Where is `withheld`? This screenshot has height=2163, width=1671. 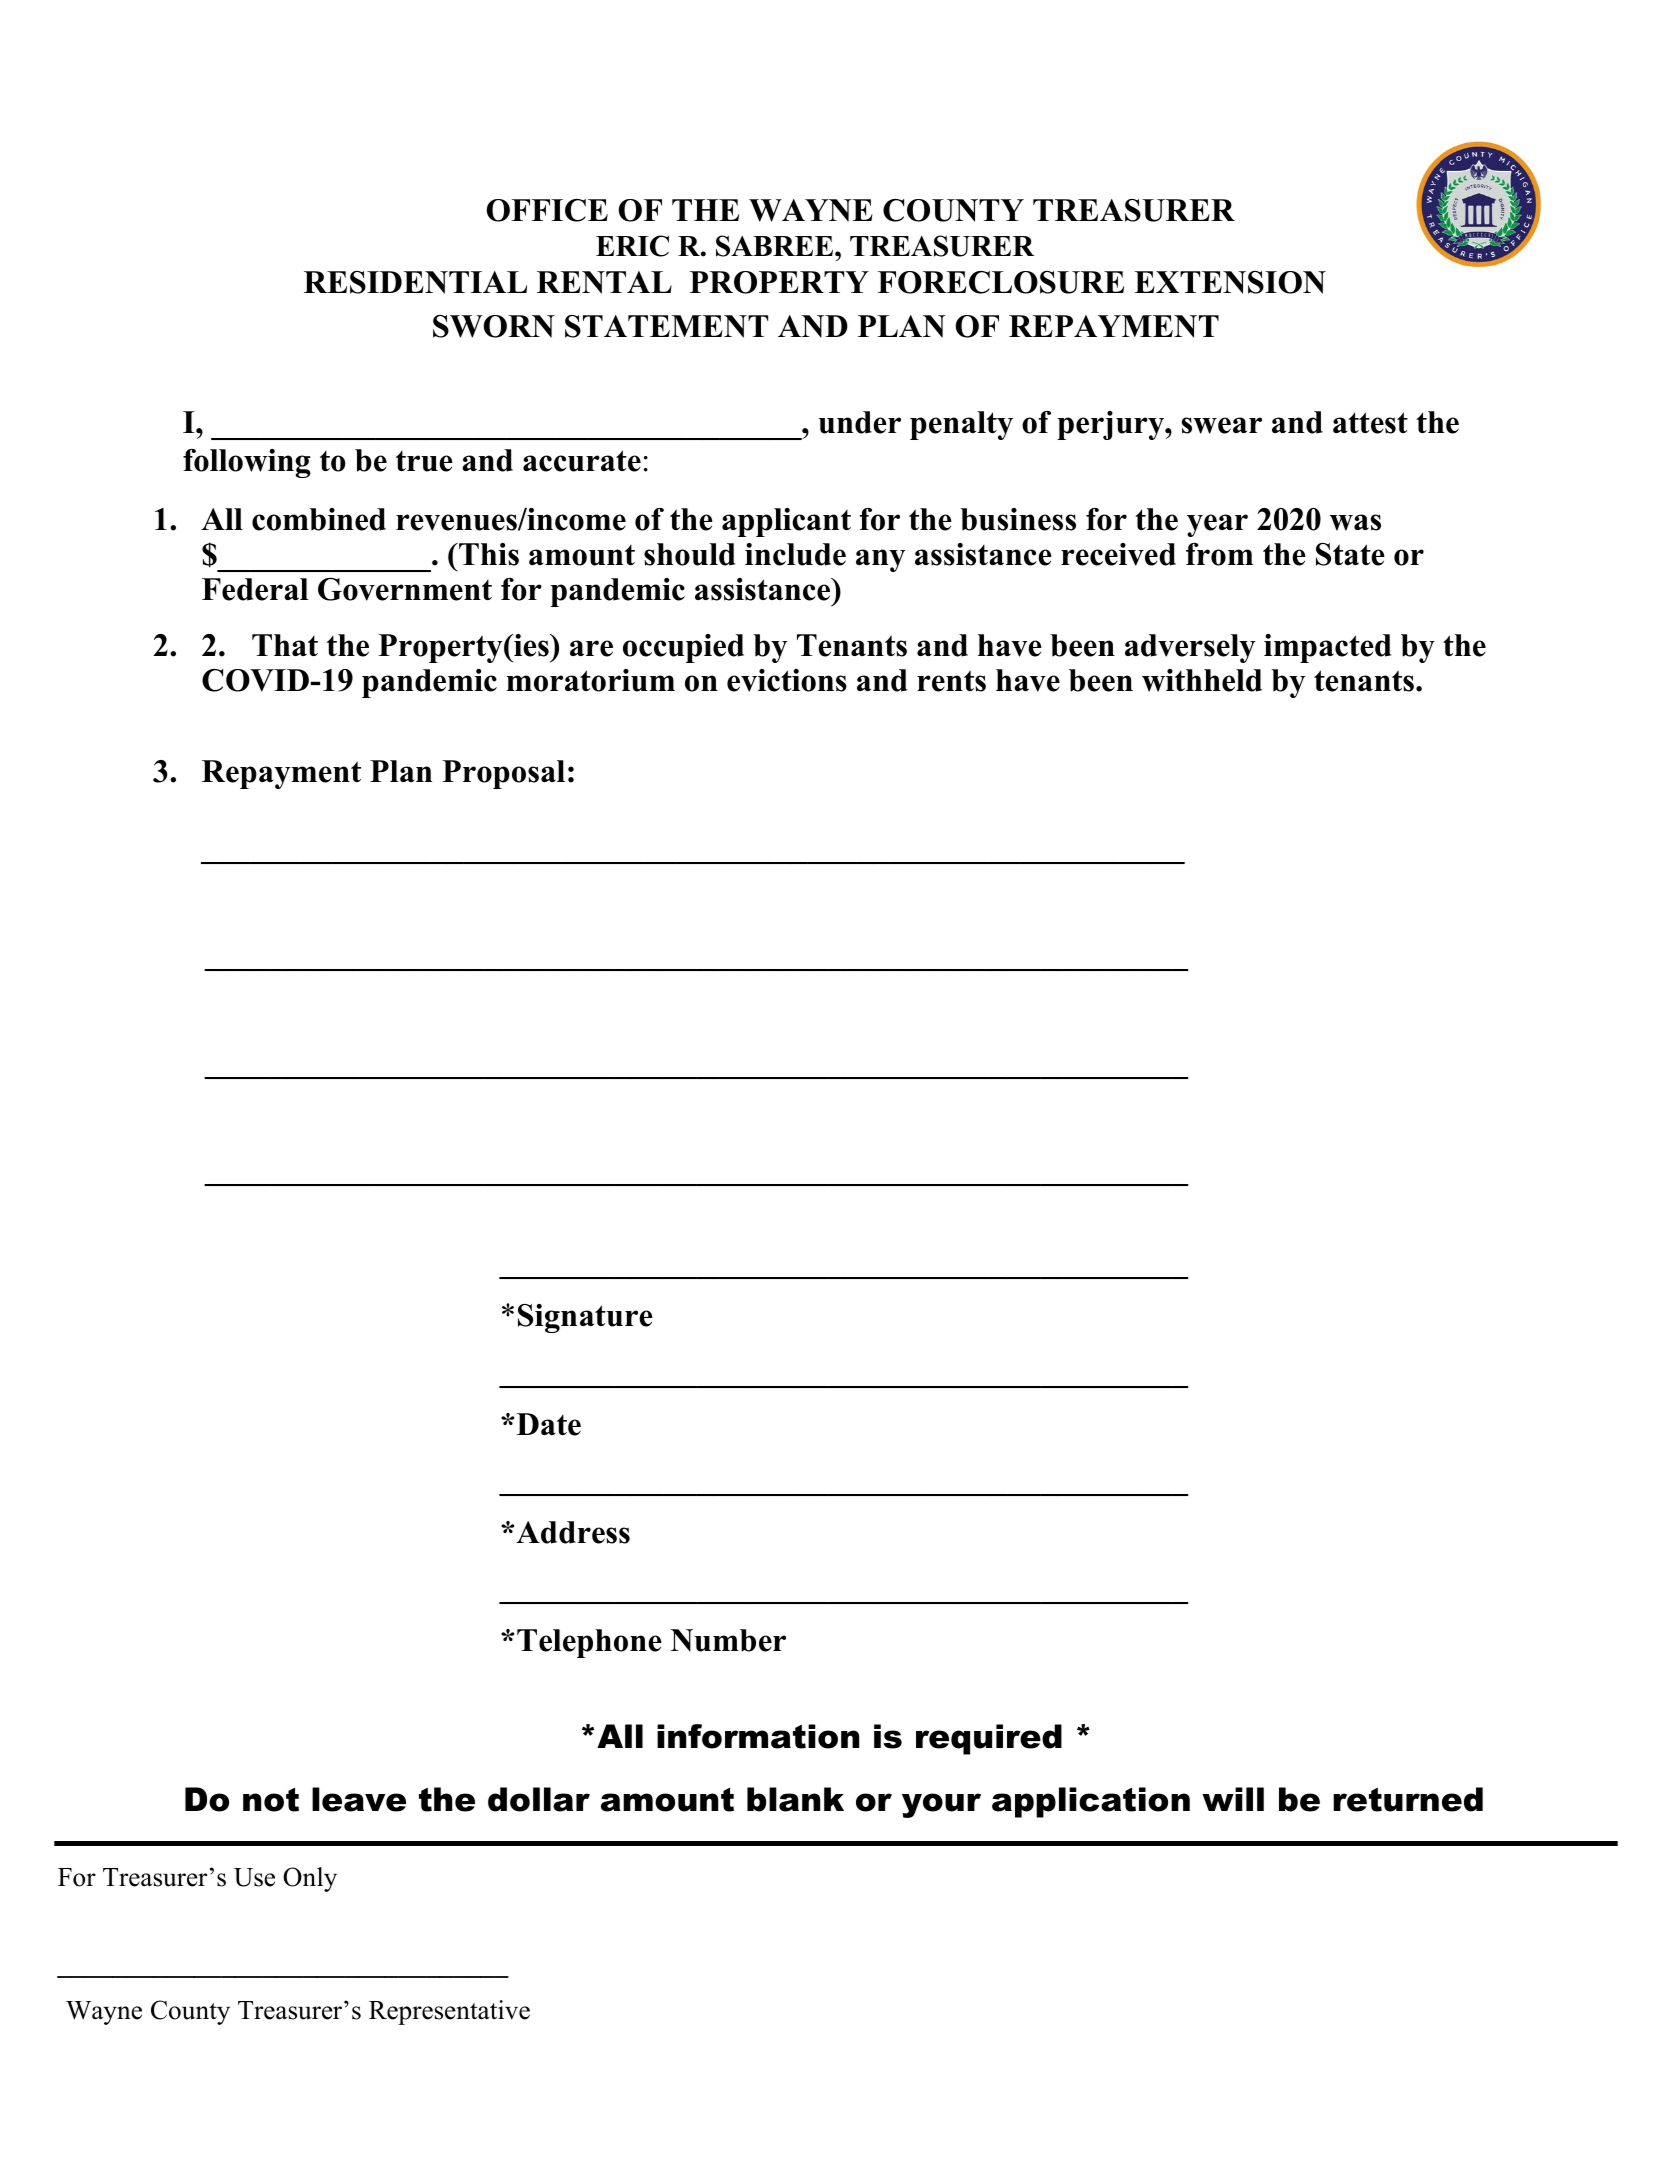 withheld is located at coordinates (1202, 680).
